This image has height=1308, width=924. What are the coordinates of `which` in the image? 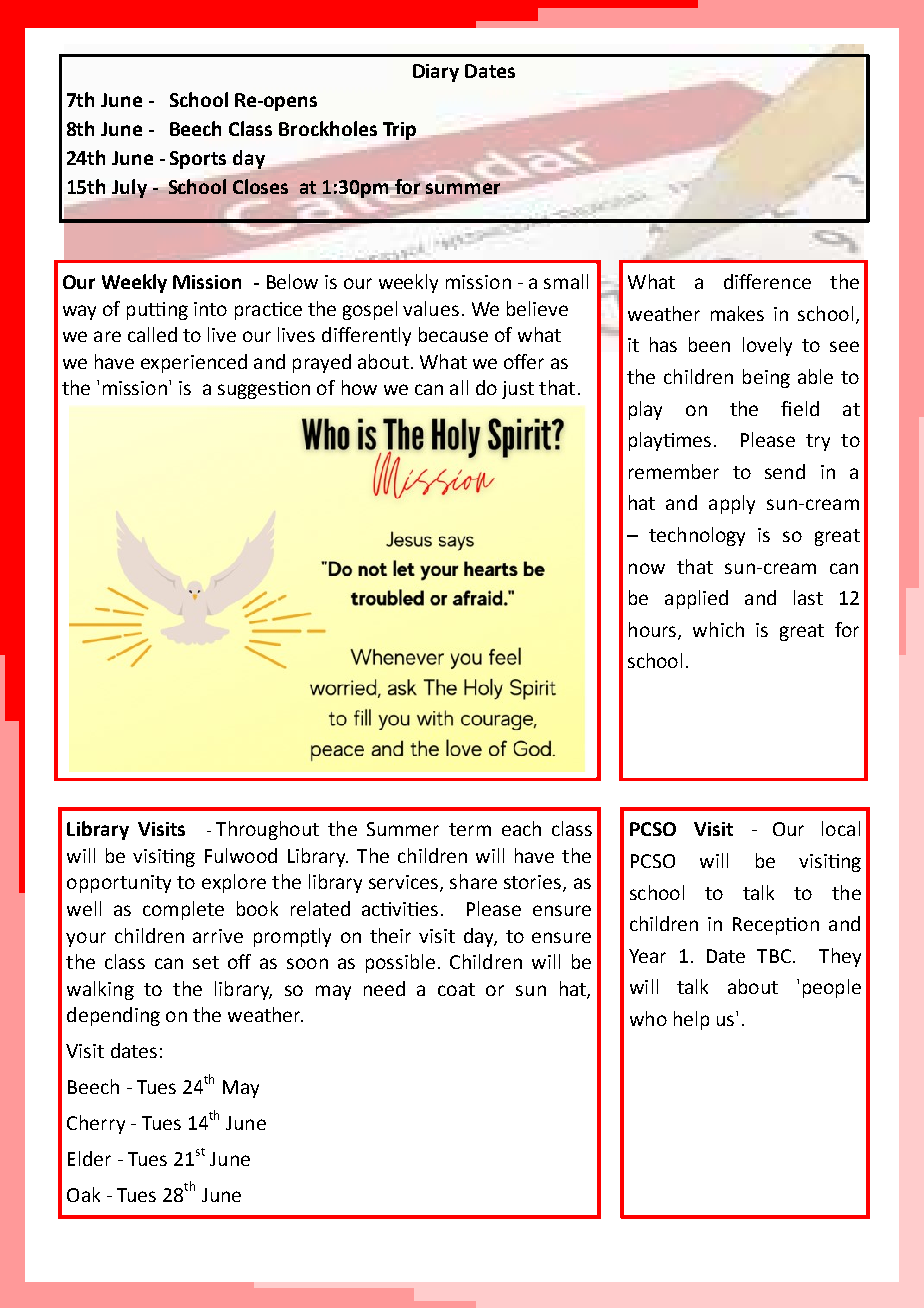 It's located at (718, 629).
